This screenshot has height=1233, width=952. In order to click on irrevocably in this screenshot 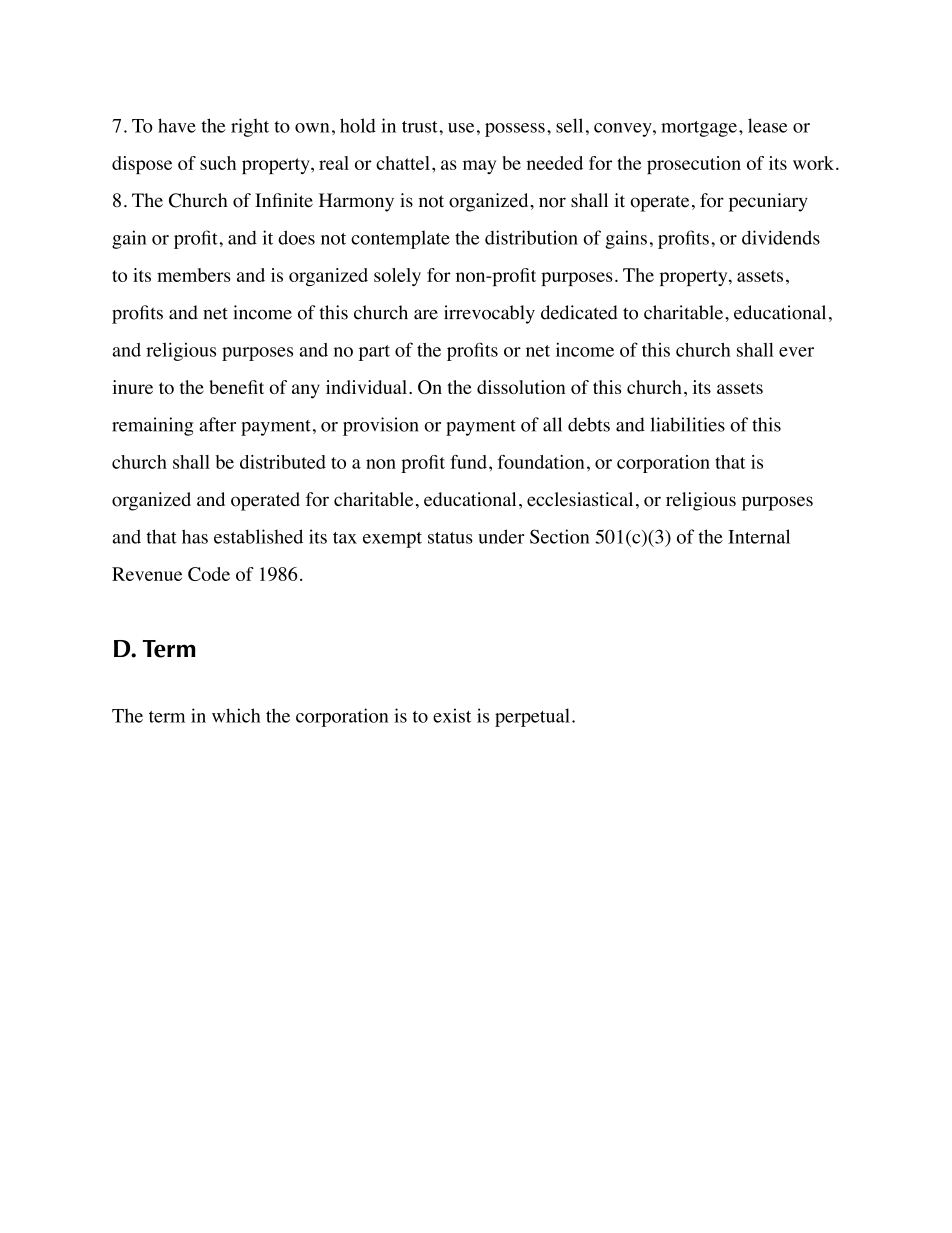, I will do `click(489, 314)`.
